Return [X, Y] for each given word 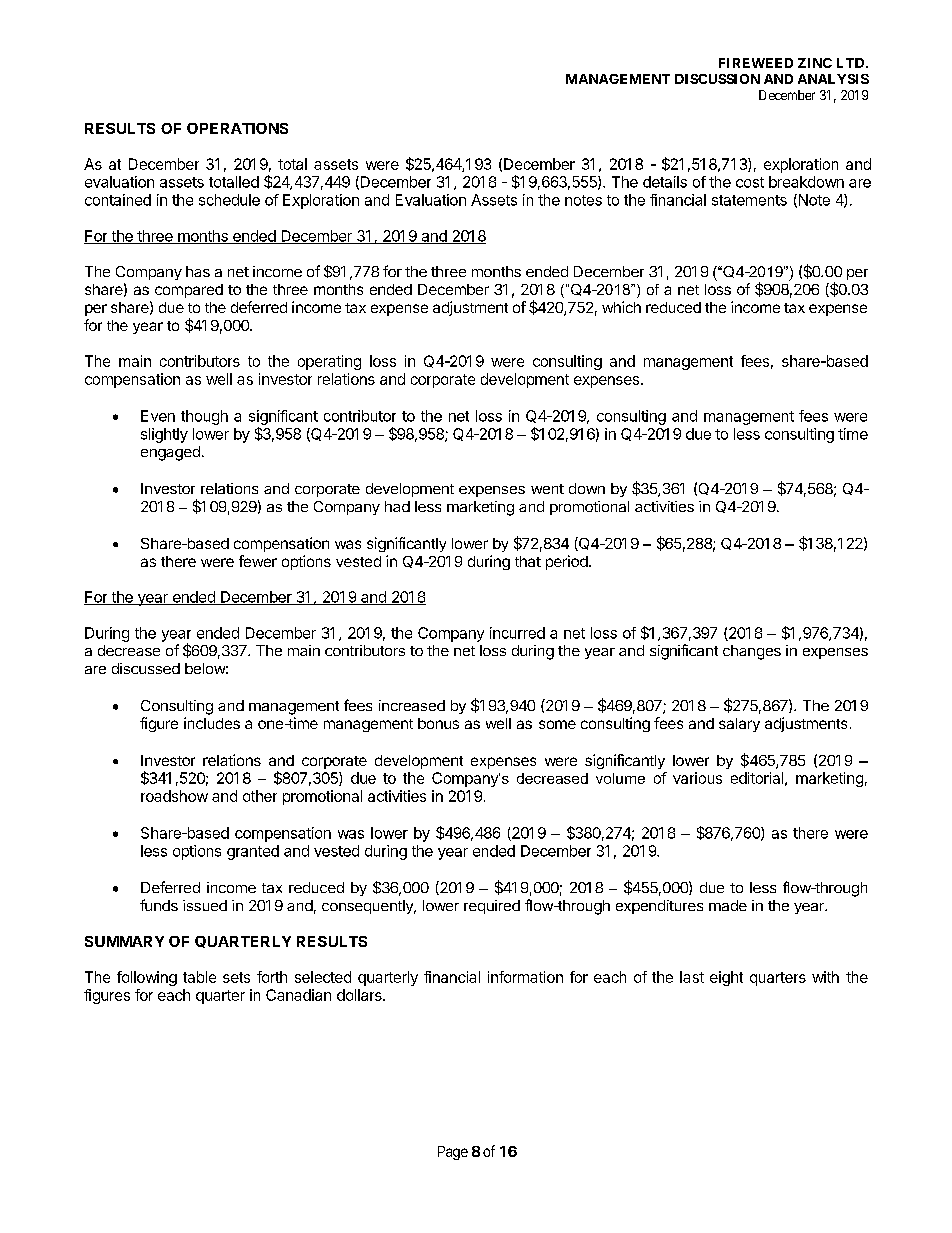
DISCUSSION [717, 79]
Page [453, 1153]
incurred [517, 633]
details [665, 182]
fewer [258, 561]
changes [752, 652]
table [199, 977]
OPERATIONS [237, 128]
